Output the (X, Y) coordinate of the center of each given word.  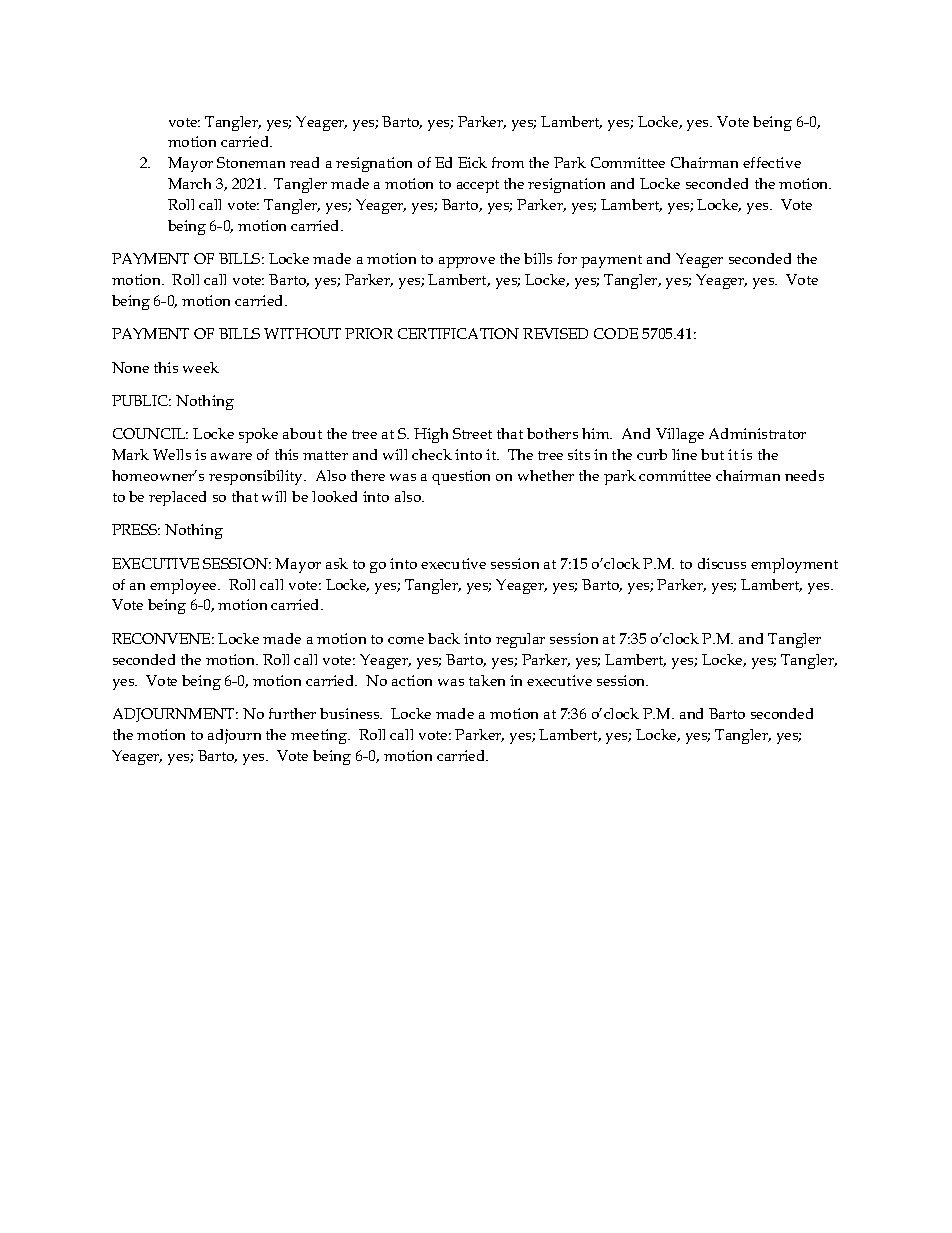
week (201, 367)
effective (772, 162)
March (189, 183)
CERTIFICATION (458, 333)
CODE (616, 333)
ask (337, 563)
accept (478, 186)
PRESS (136, 529)
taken (487, 680)
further (292, 713)
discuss (722, 563)
